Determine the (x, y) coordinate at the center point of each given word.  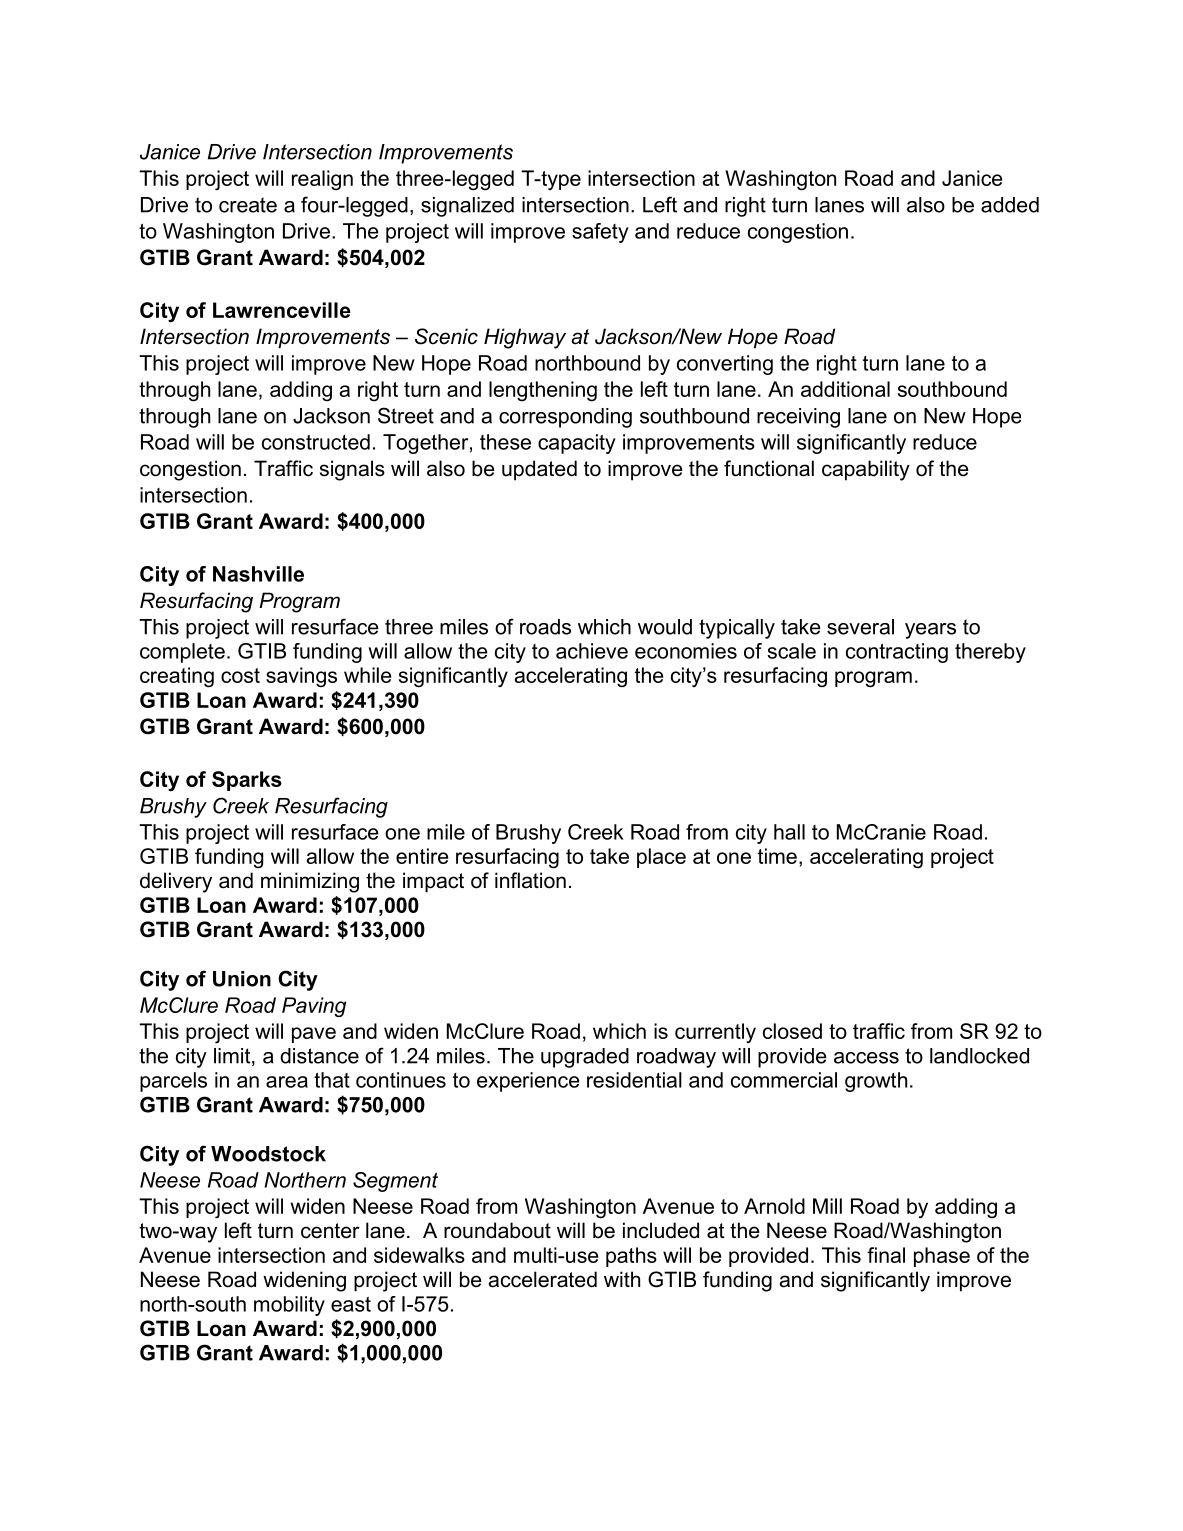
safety (600, 233)
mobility (289, 1306)
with (622, 1279)
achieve (592, 651)
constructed (316, 442)
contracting (897, 653)
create (248, 205)
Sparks (247, 781)
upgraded (585, 1058)
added (1010, 205)
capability (866, 470)
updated (539, 470)
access (866, 1058)
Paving (314, 1007)
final (886, 1255)
